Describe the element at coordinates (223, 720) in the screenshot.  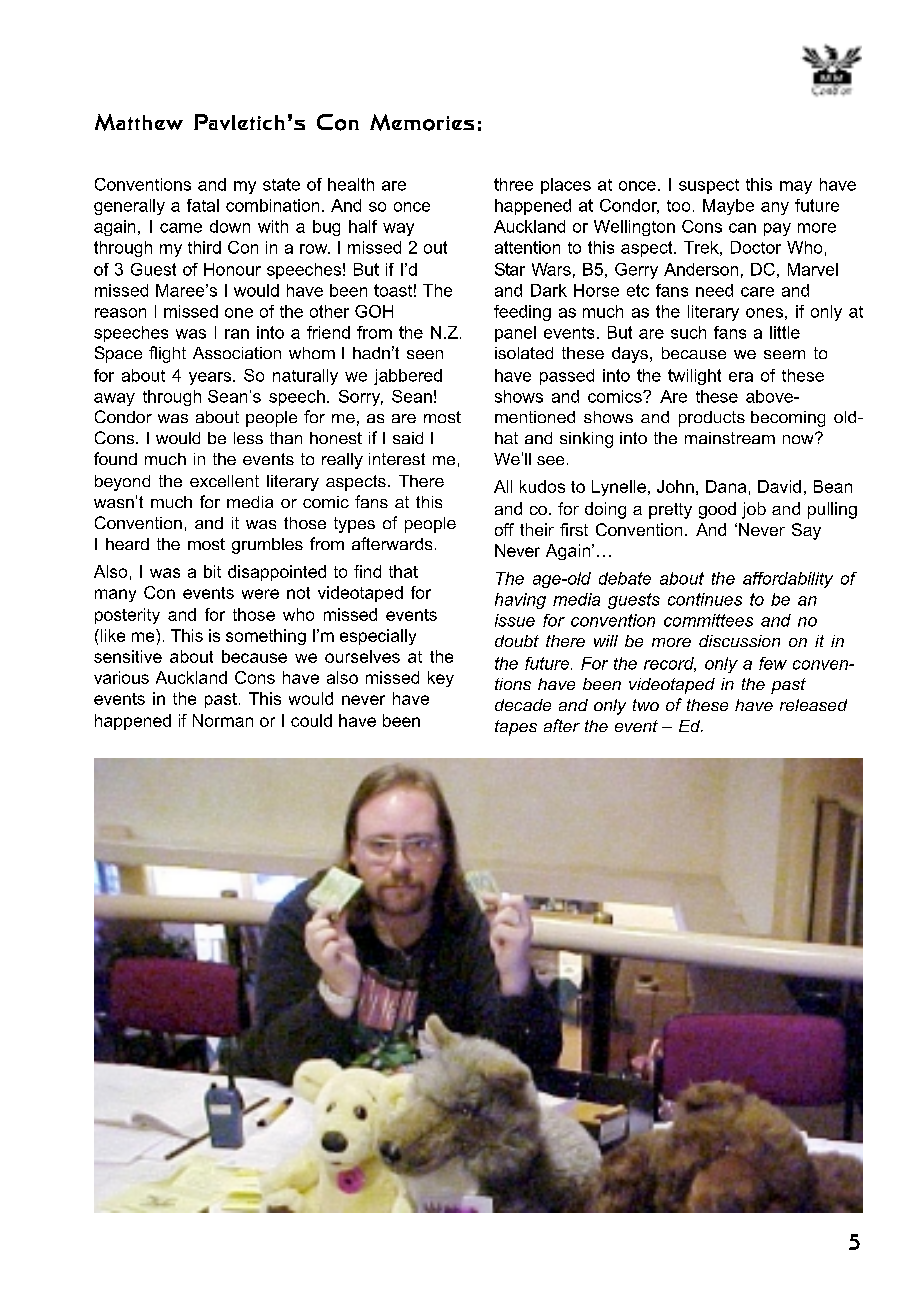
I see `Norman` at that location.
